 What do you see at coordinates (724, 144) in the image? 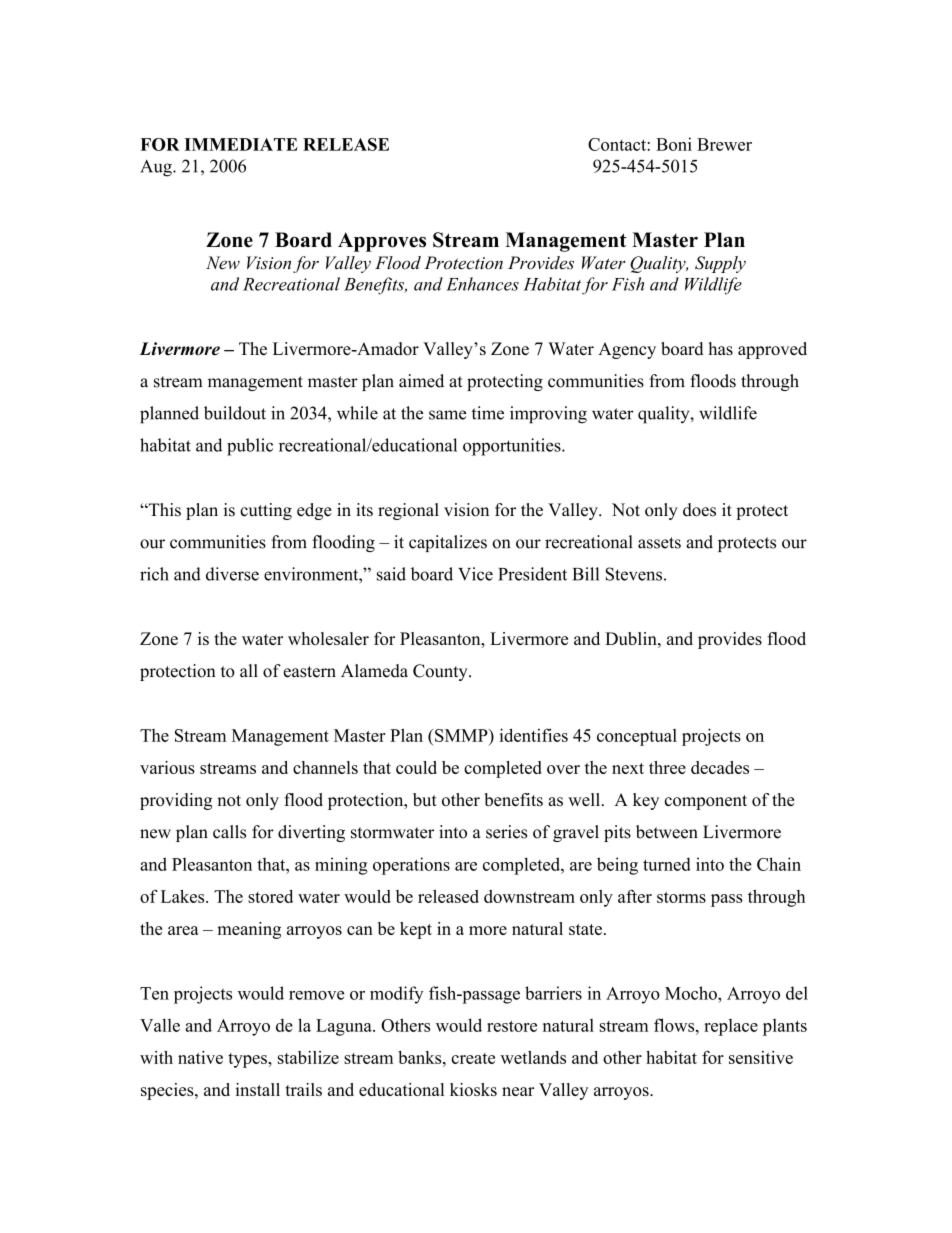
I see `Brewer` at bounding box center [724, 144].
